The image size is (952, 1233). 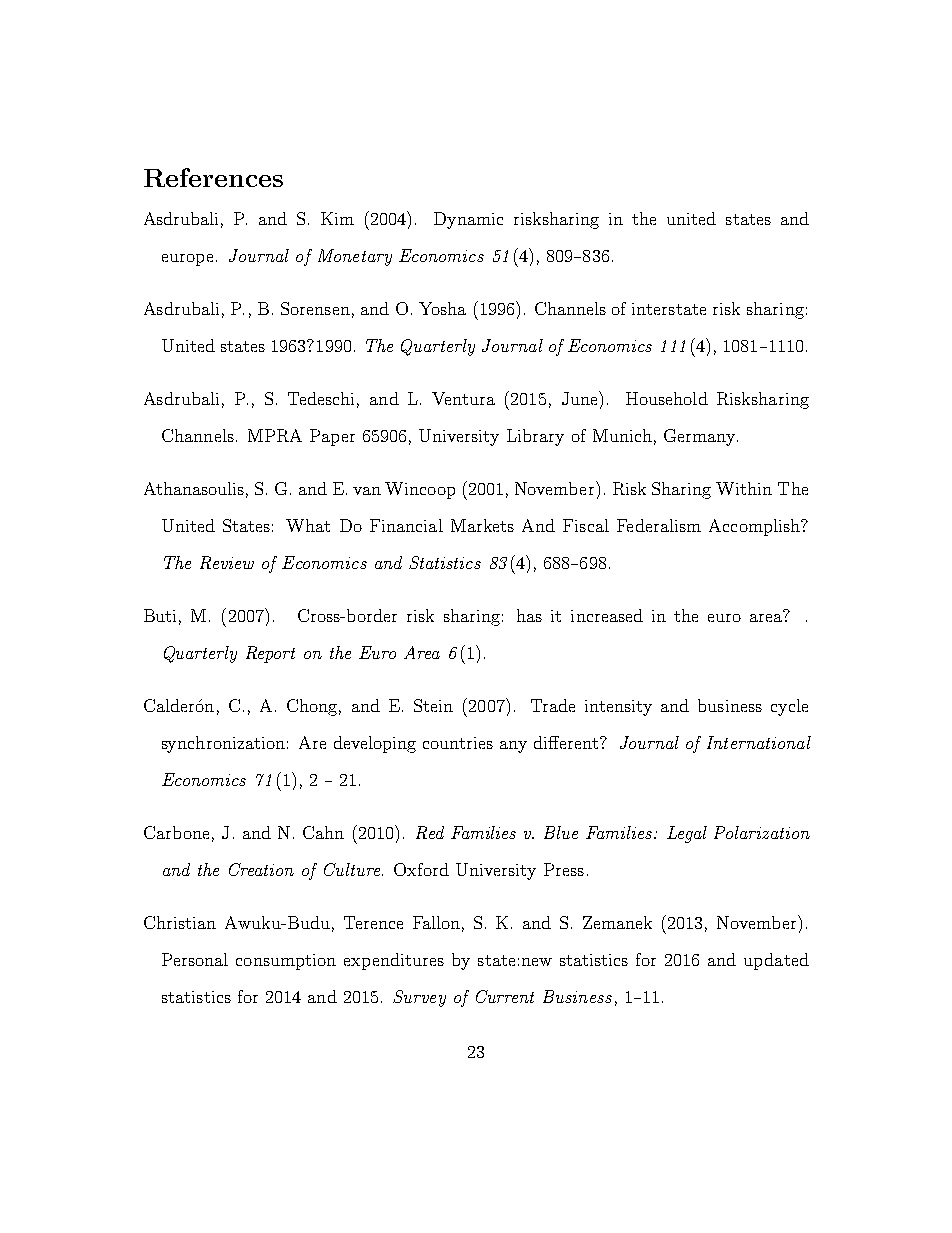 I want to click on consumption, so click(x=286, y=962).
